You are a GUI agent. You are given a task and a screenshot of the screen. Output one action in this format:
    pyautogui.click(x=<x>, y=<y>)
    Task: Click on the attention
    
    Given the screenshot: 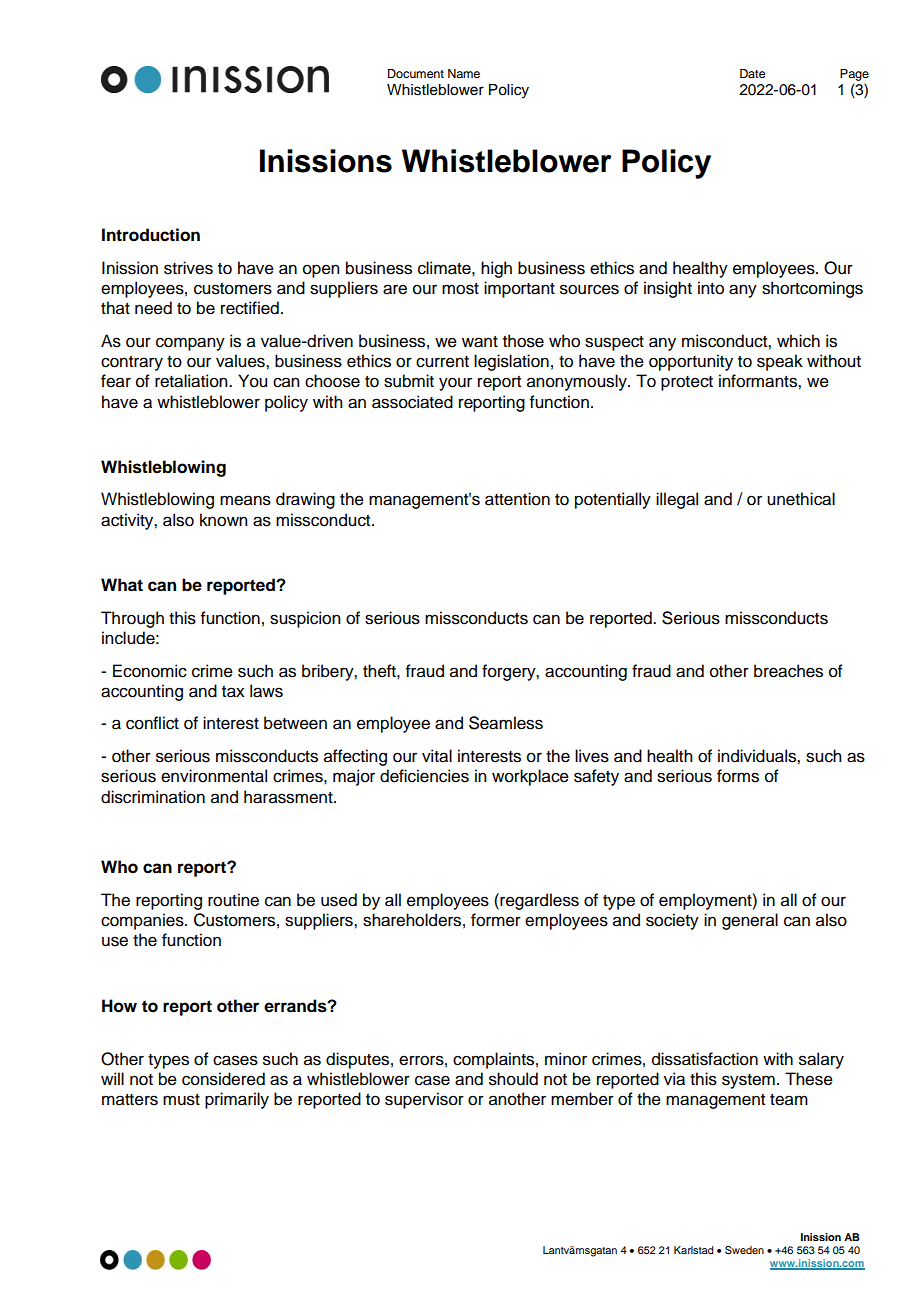 What is the action you would take?
    pyautogui.click(x=517, y=499)
